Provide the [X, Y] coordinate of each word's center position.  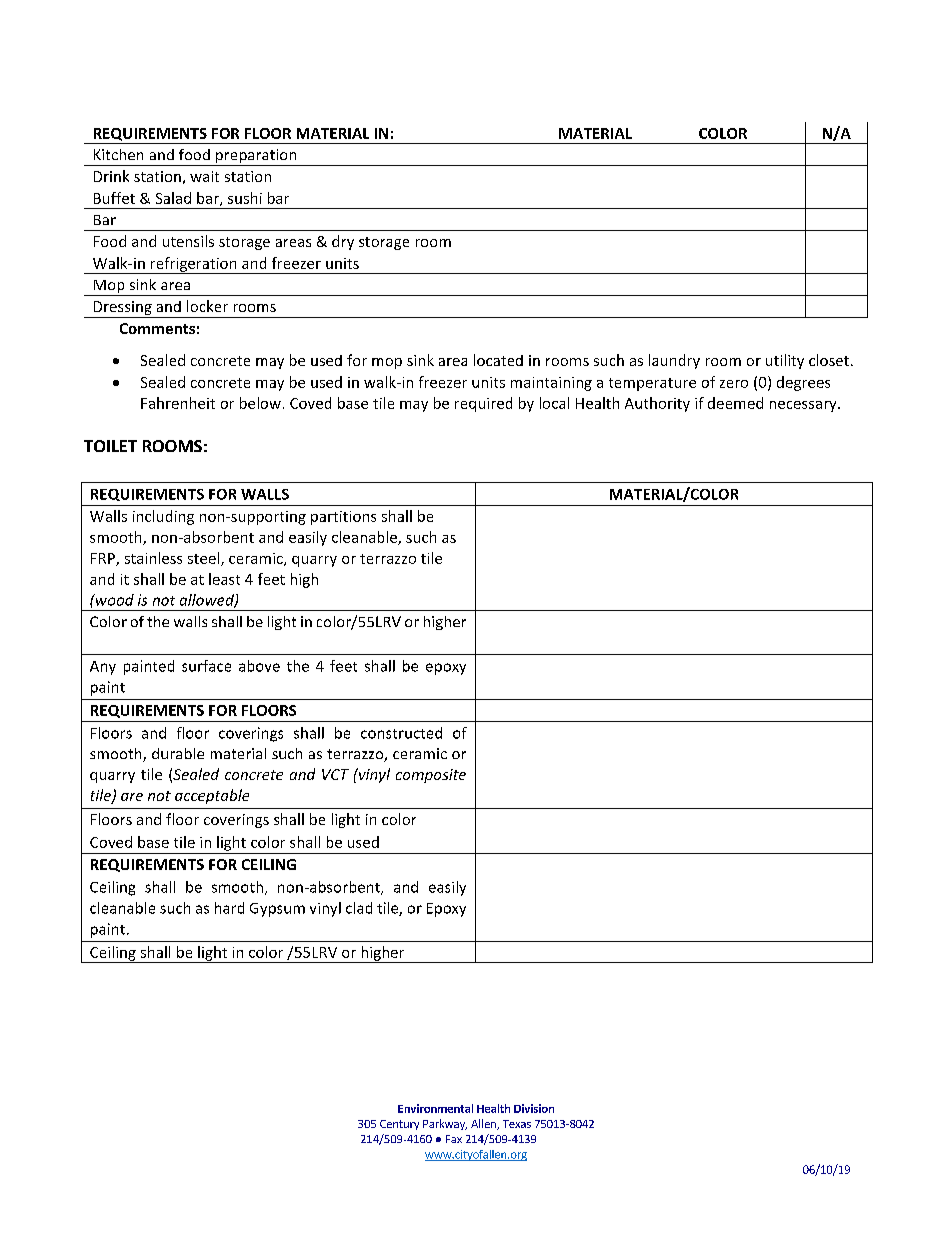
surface [206, 666]
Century [399, 1125]
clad [359, 908]
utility [785, 361]
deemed [735, 403]
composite [431, 776]
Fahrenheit [178, 403]
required [483, 404]
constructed [401, 733]
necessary [804, 406]
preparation [256, 157]
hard [229, 908]
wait [204, 176]
